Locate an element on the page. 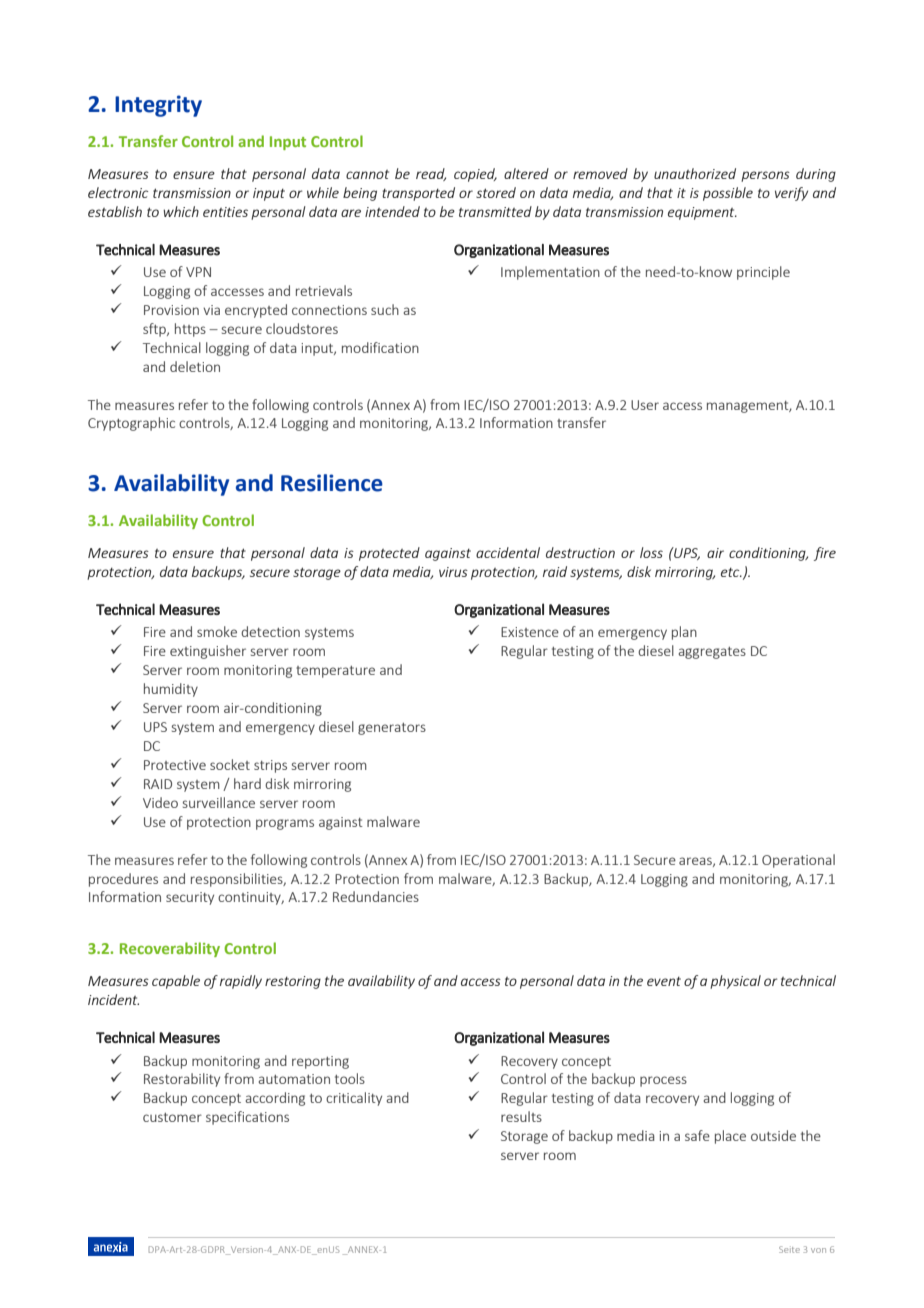  customer is located at coordinates (172, 1117).
